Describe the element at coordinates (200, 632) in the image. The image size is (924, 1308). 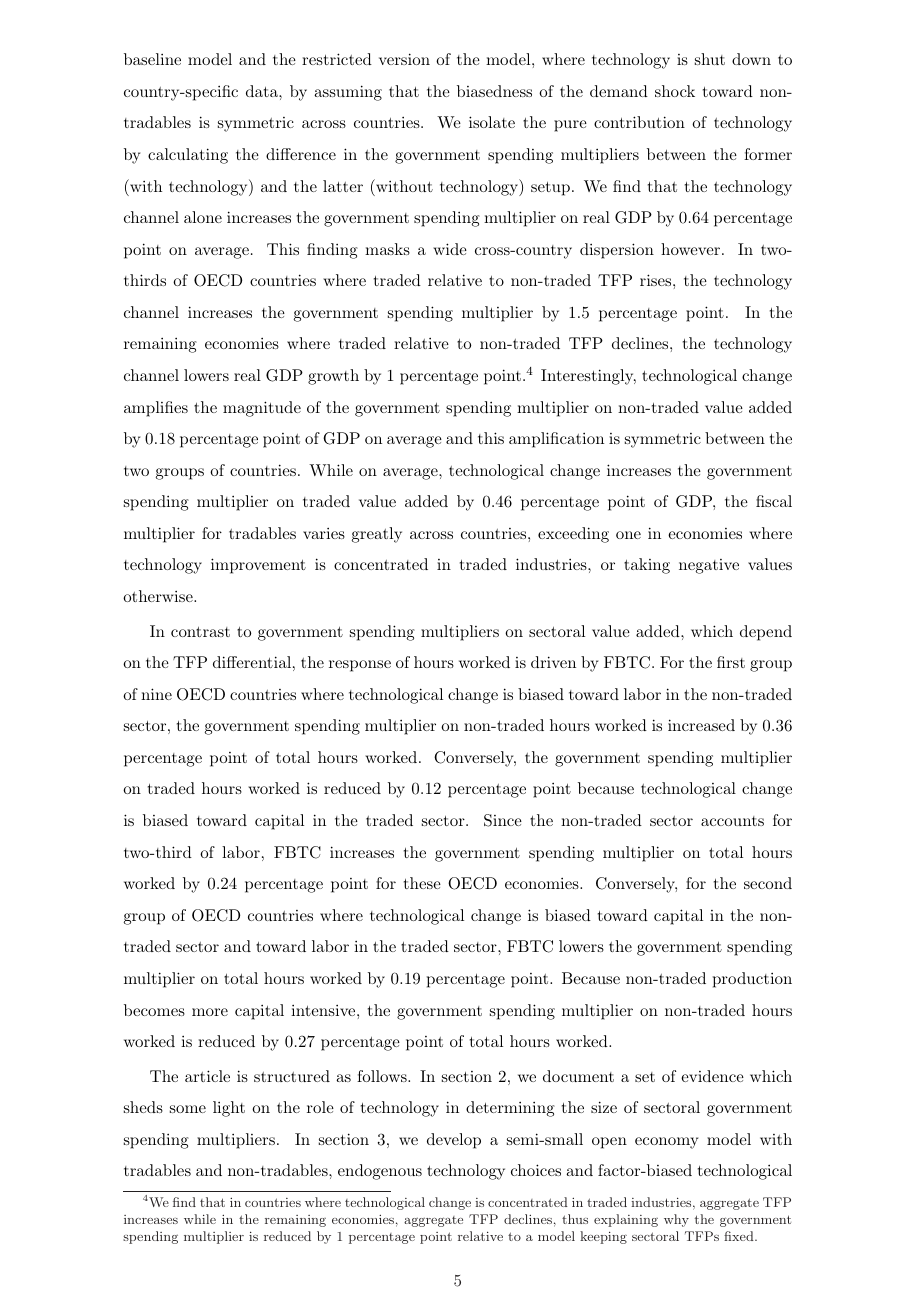
I see `contrast` at that location.
